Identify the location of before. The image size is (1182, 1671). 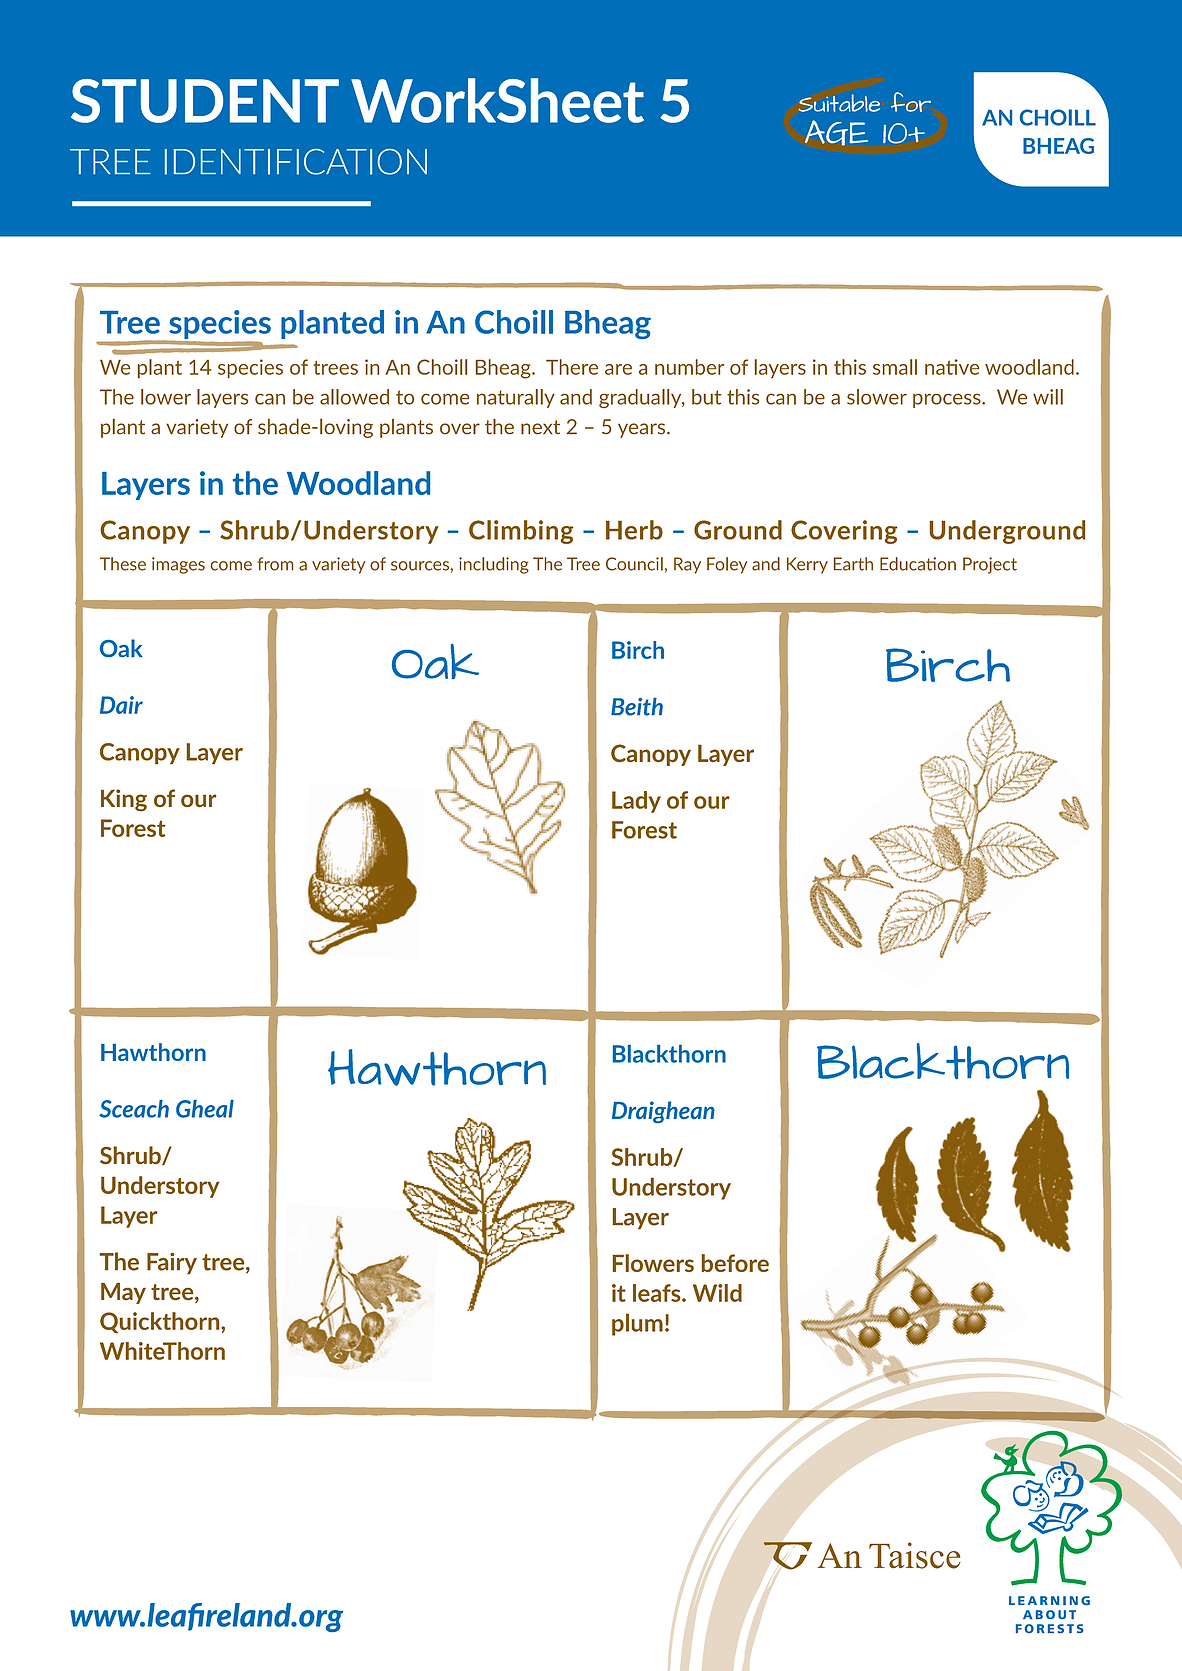
(735, 1263).
